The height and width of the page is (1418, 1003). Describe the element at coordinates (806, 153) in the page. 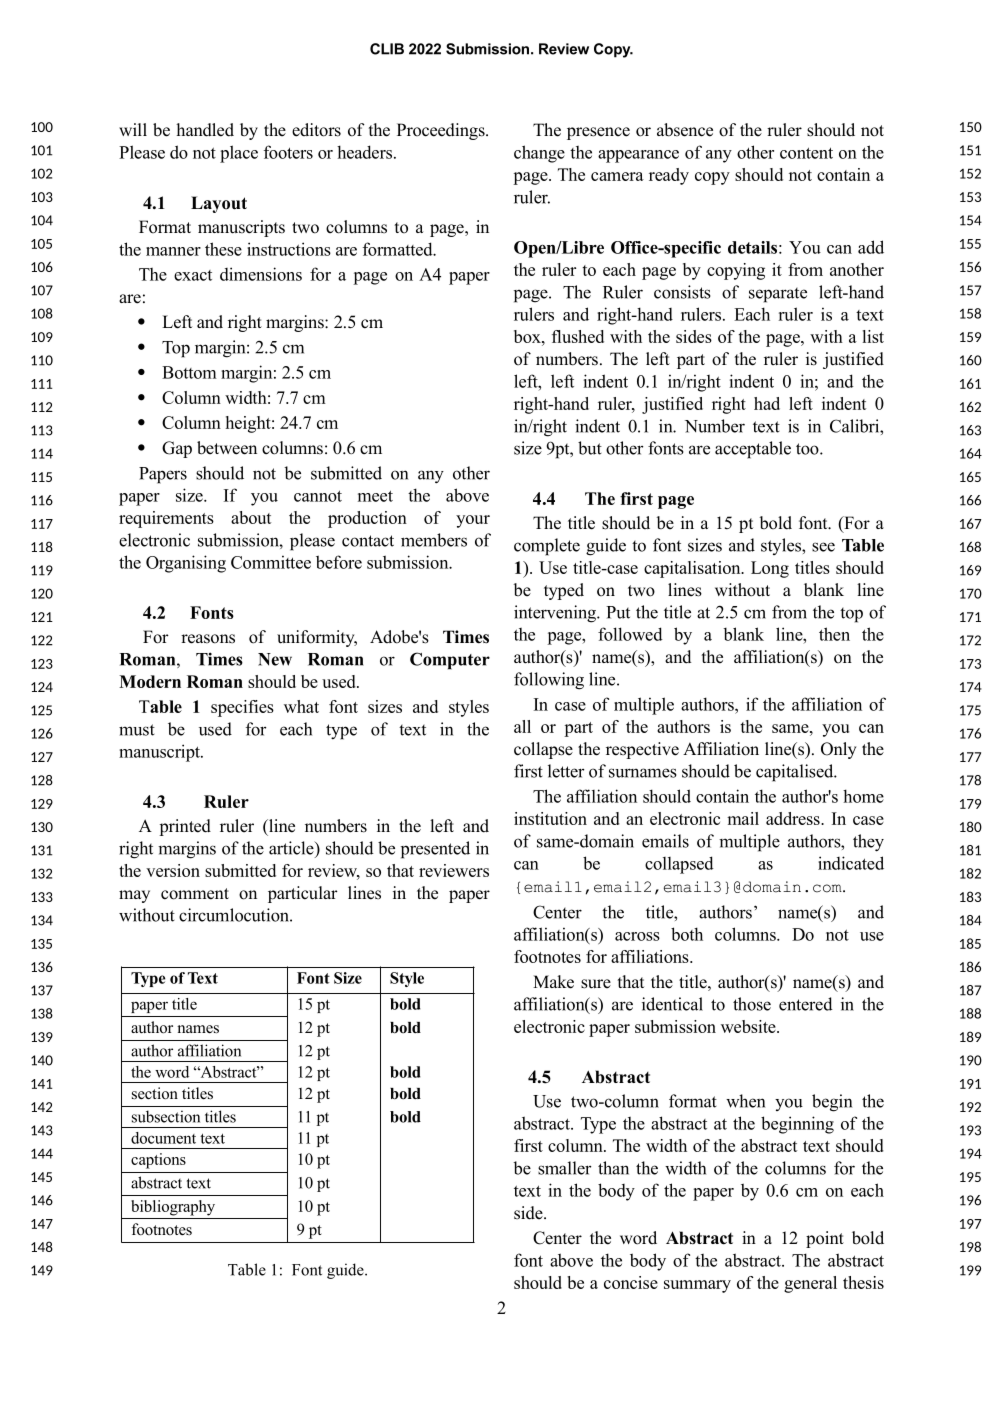

I see `content` at that location.
